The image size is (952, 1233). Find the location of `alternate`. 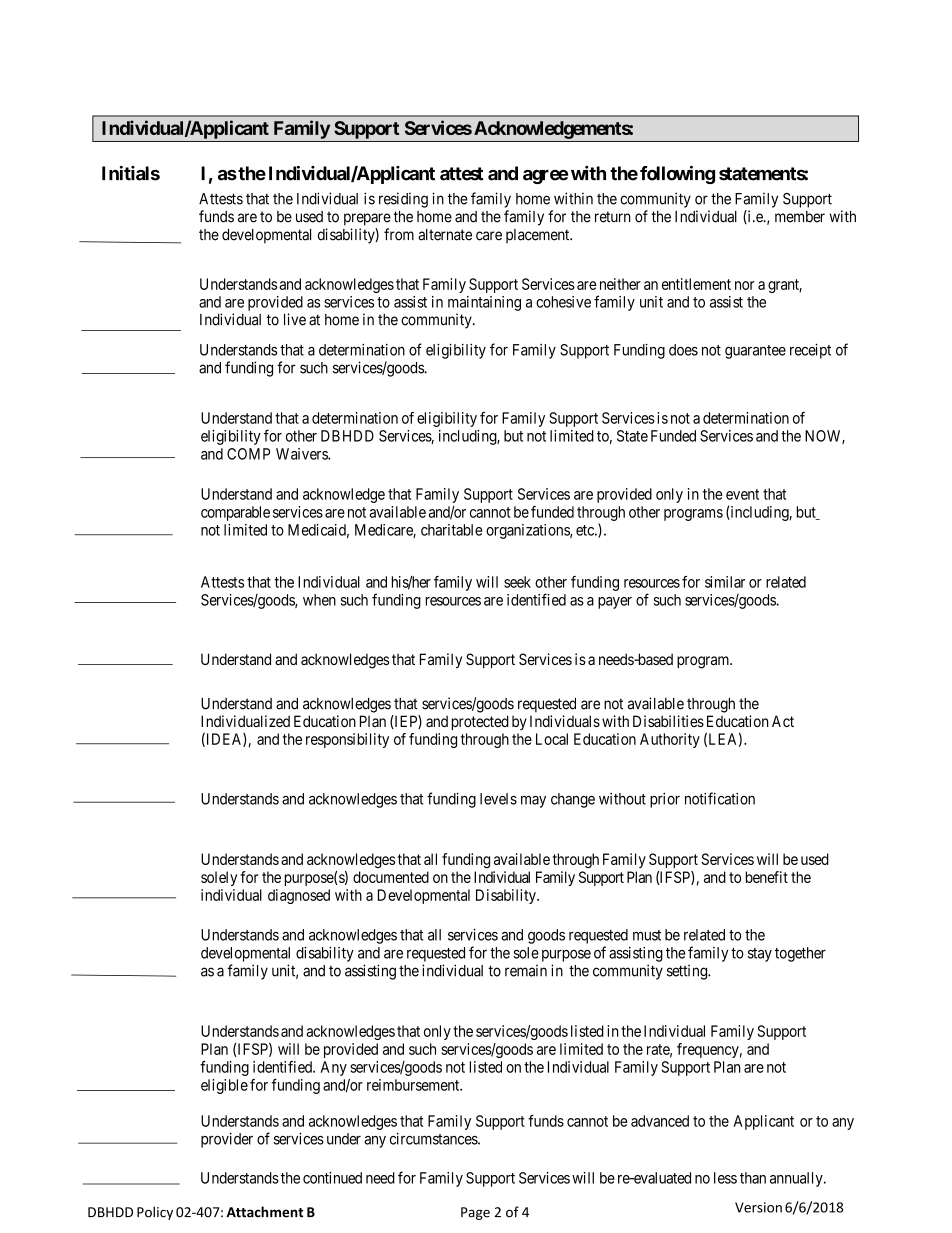

alternate is located at coordinates (445, 235).
